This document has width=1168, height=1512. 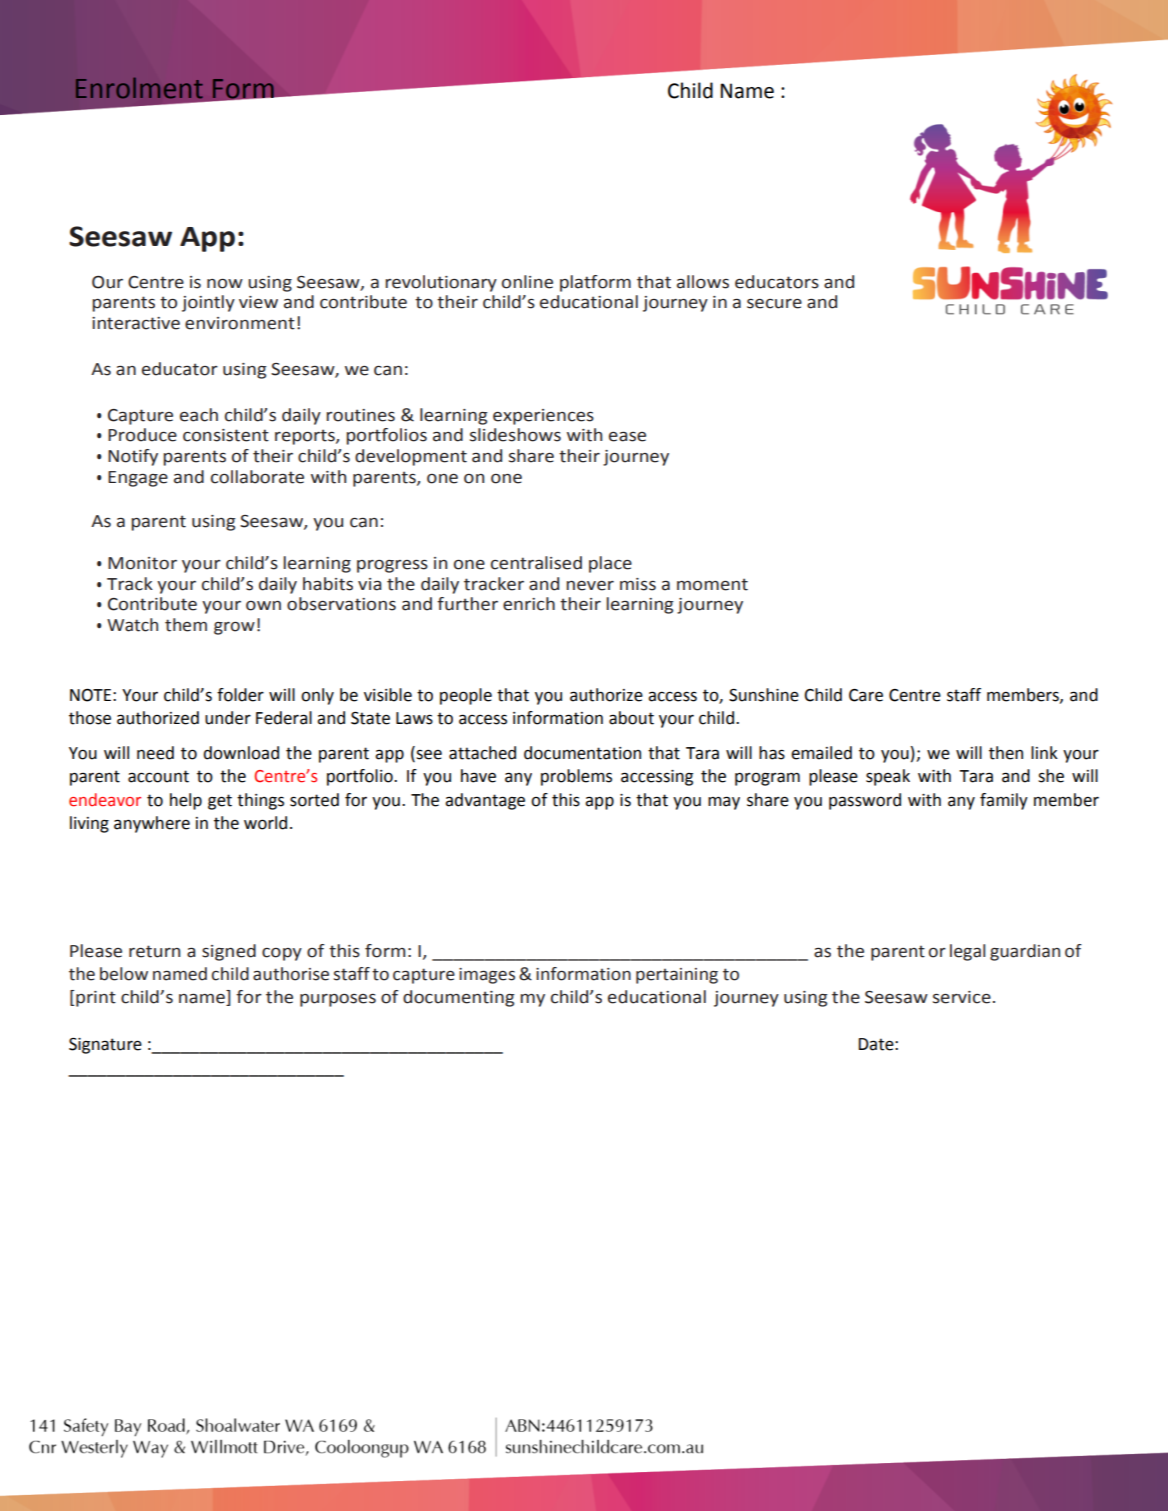 I want to click on documenting, so click(x=458, y=998).
